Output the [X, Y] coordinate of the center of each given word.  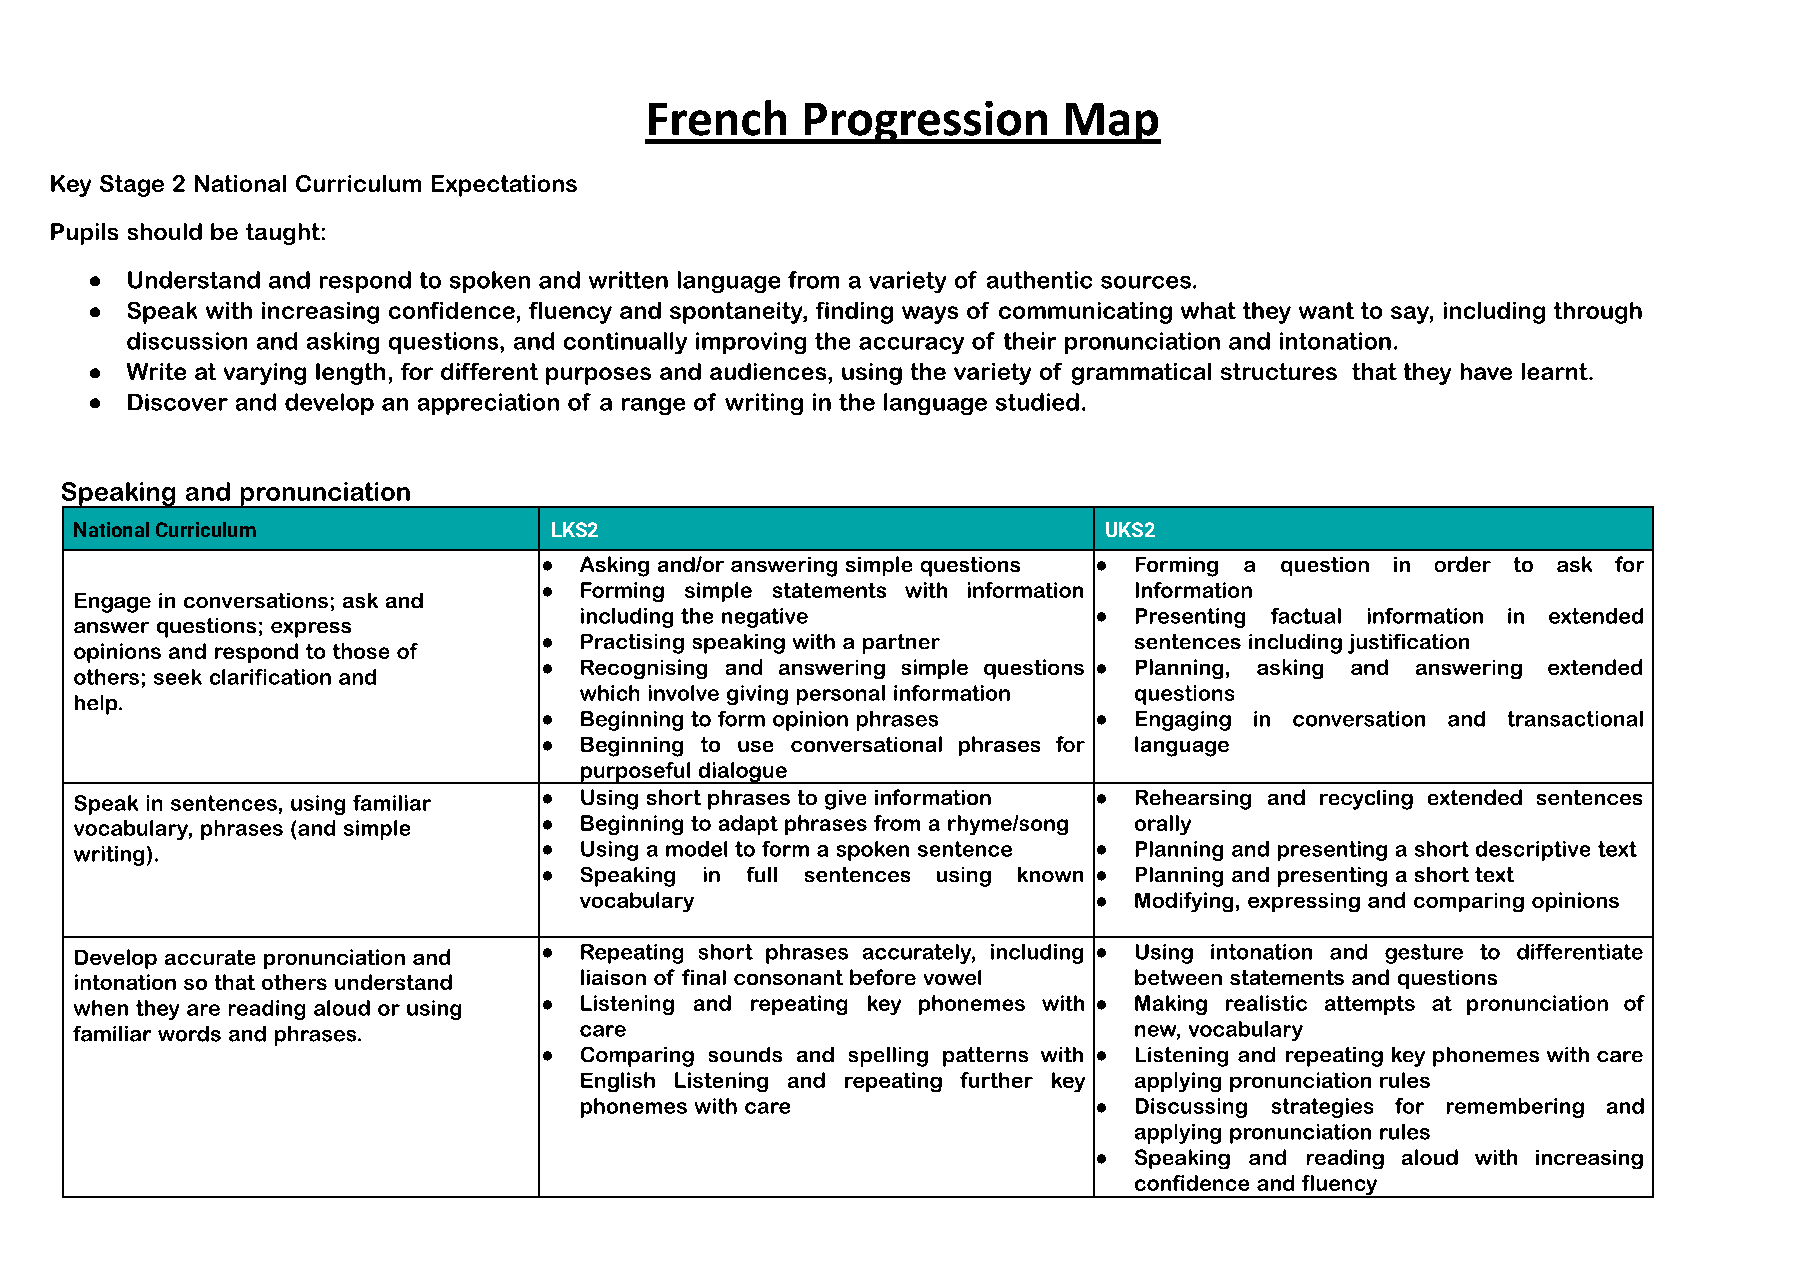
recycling [1366, 800]
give [845, 800]
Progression [926, 122]
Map [1112, 123]
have [1486, 371]
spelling [888, 1057]
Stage [132, 186]
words [189, 1034]
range [653, 406]
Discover [178, 402]
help [97, 705]
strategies [1322, 1108]
